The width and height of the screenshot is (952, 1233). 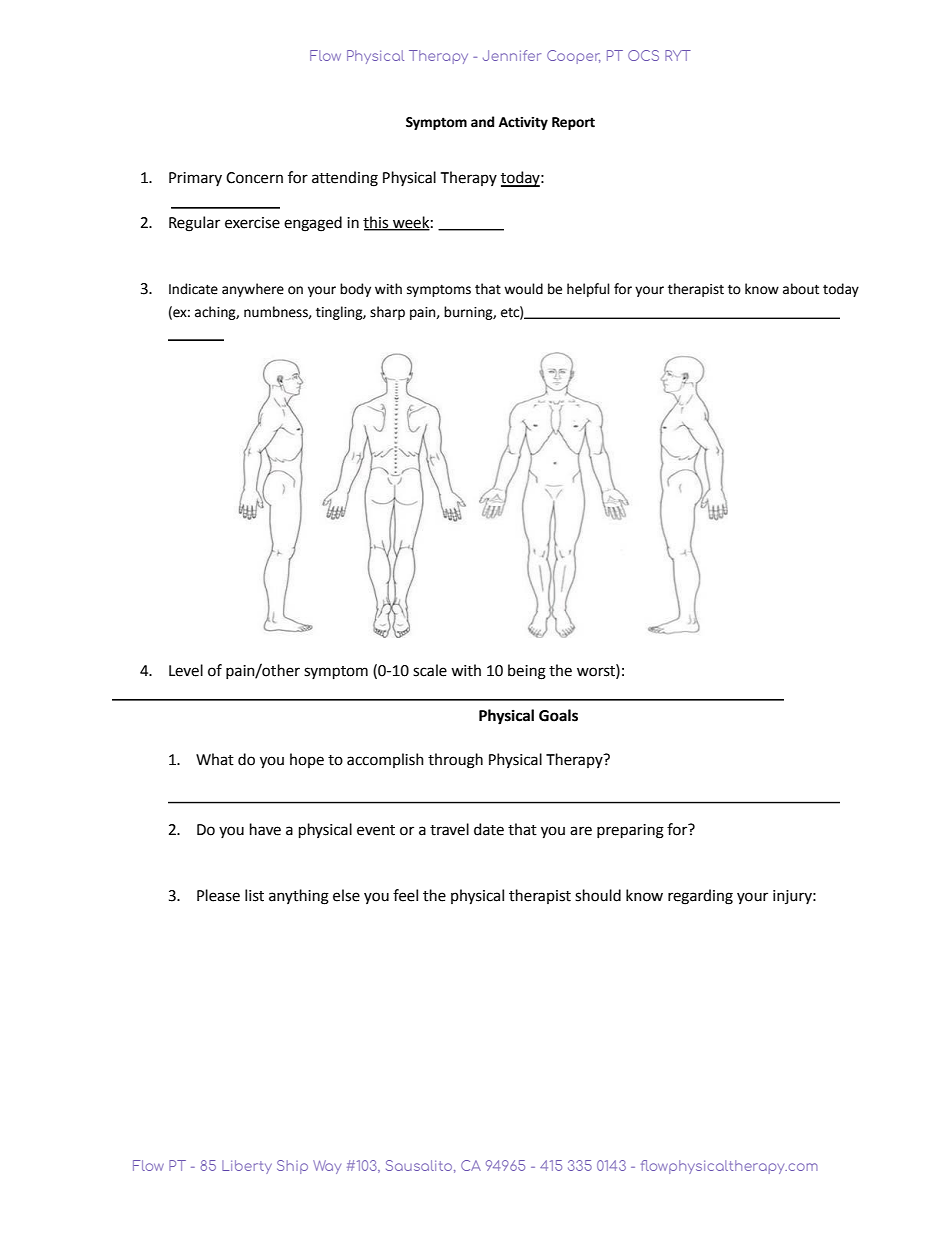 What do you see at coordinates (678, 55) in the screenshot?
I see `RYT` at bounding box center [678, 55].
